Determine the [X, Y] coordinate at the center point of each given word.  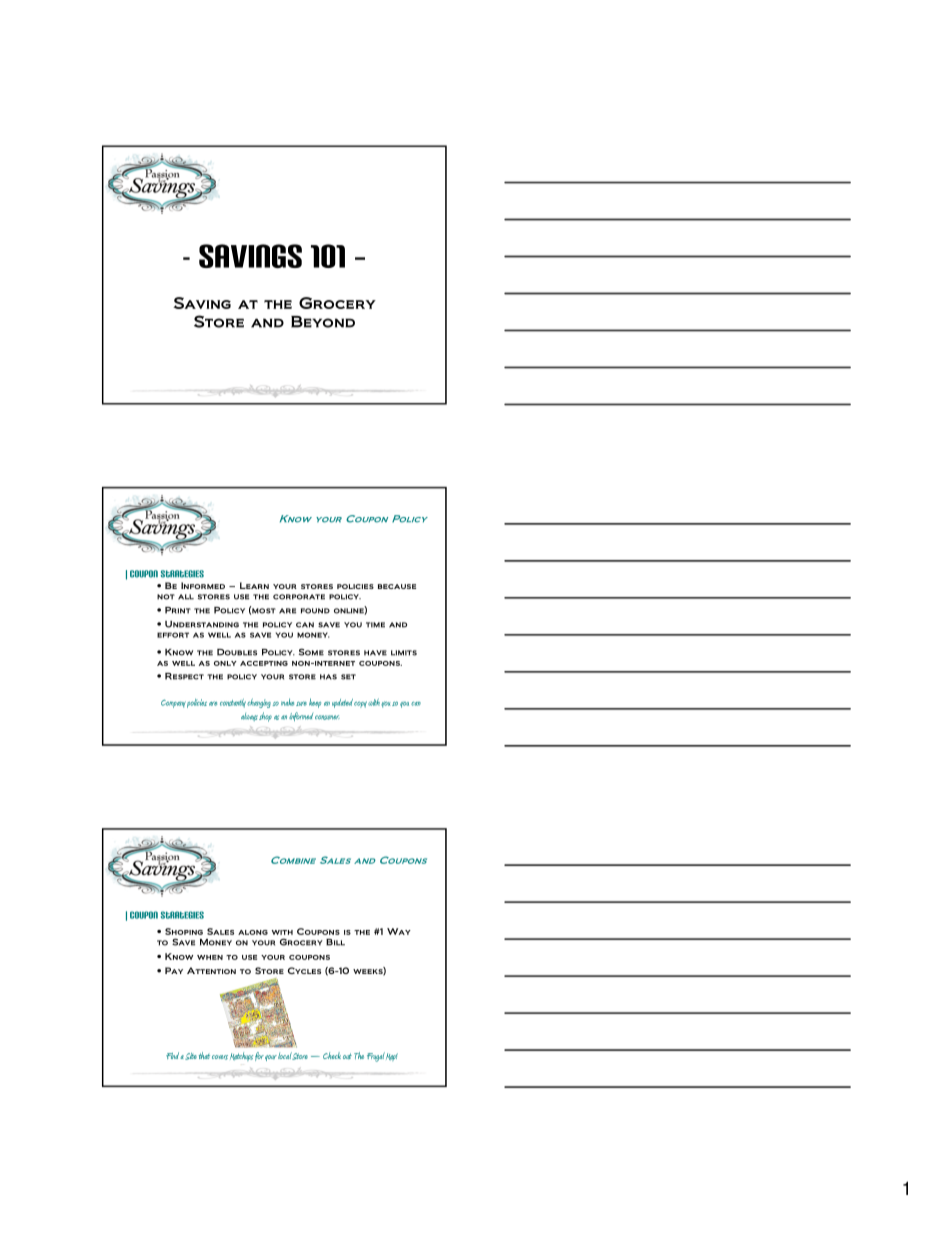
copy [360, 704]
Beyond [323, 322]
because [397, 586]
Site [191, 1056]
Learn [254, 585]
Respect [184, 676]
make [287, 702]
